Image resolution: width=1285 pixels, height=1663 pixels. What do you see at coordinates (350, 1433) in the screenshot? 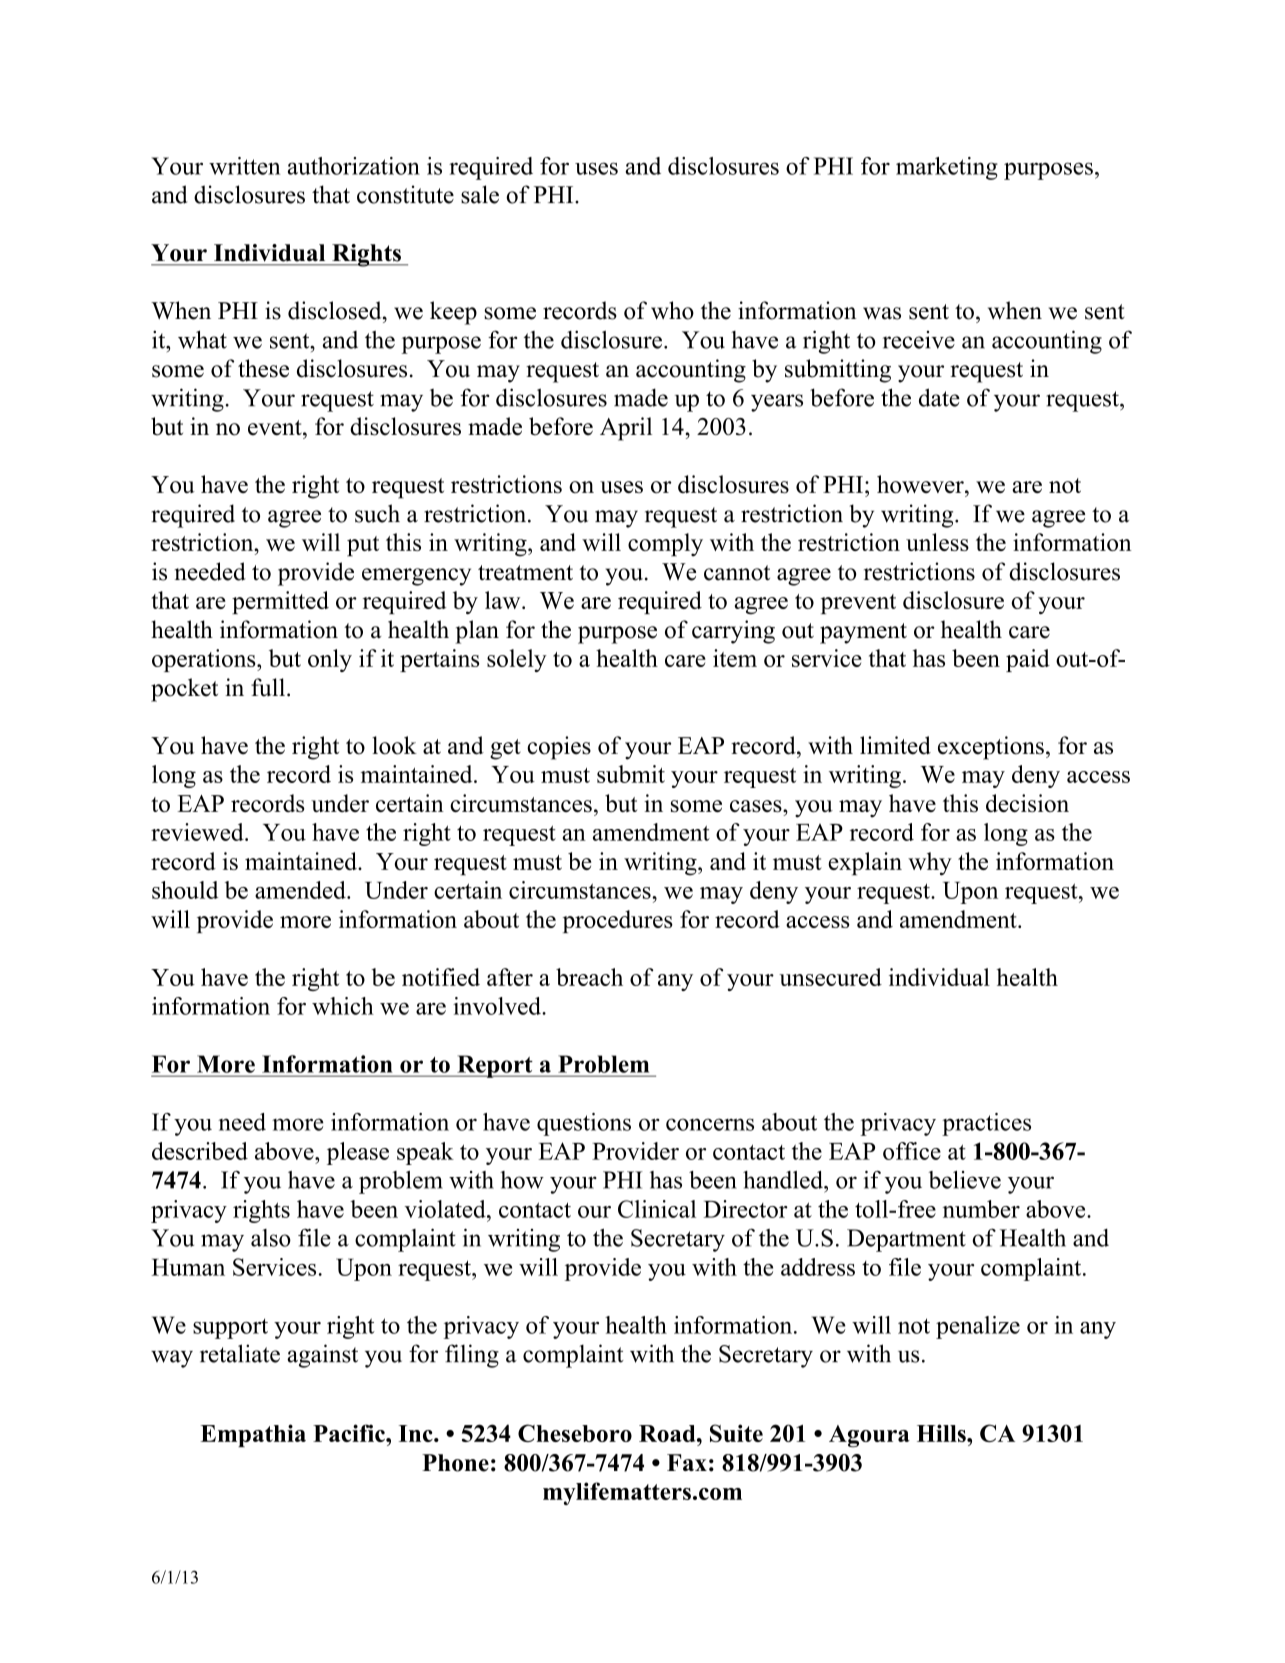
I see `Pacific` at bounding box center [350, 1433].
